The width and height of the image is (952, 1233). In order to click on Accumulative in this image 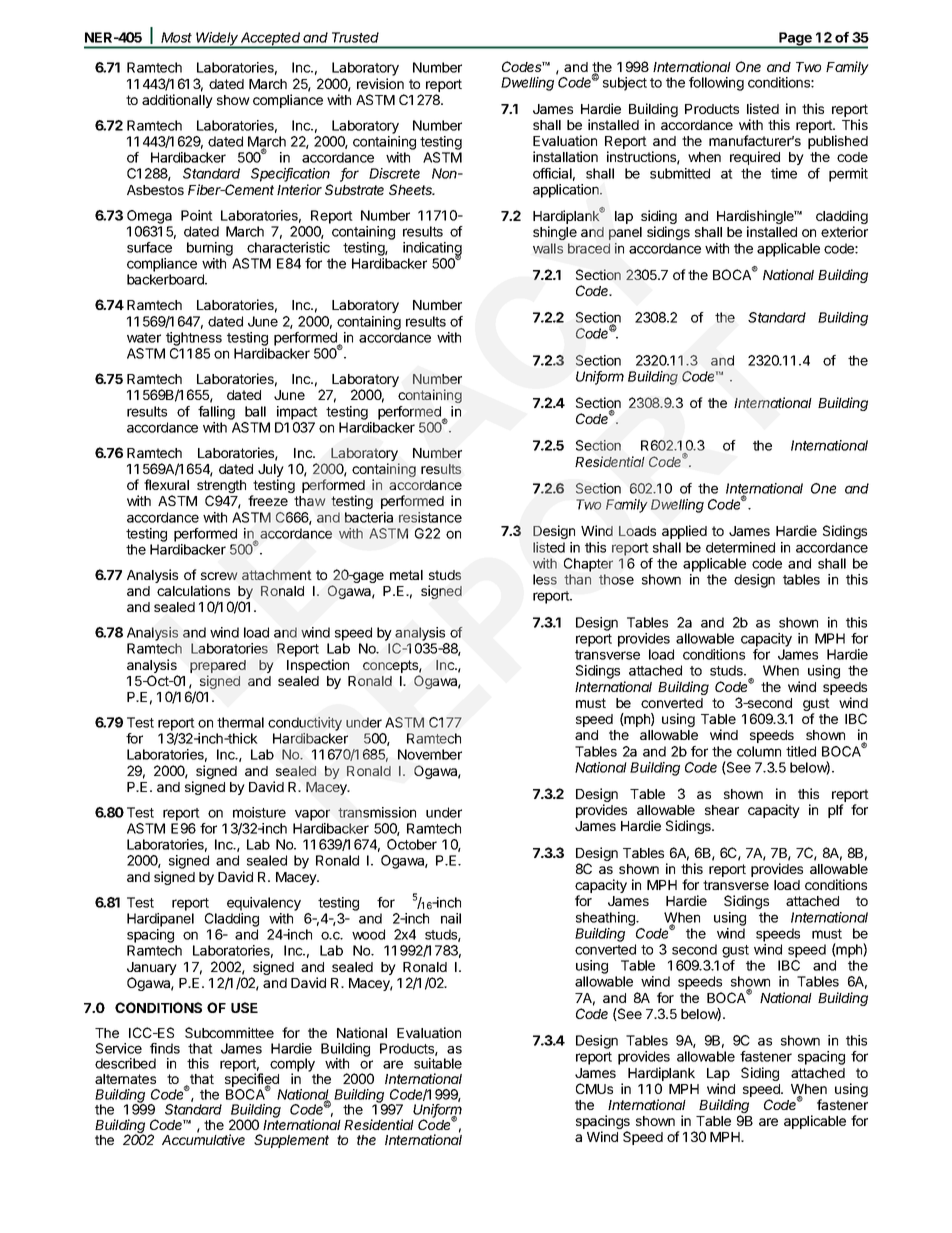, I will do `click(203, 1139)`.
